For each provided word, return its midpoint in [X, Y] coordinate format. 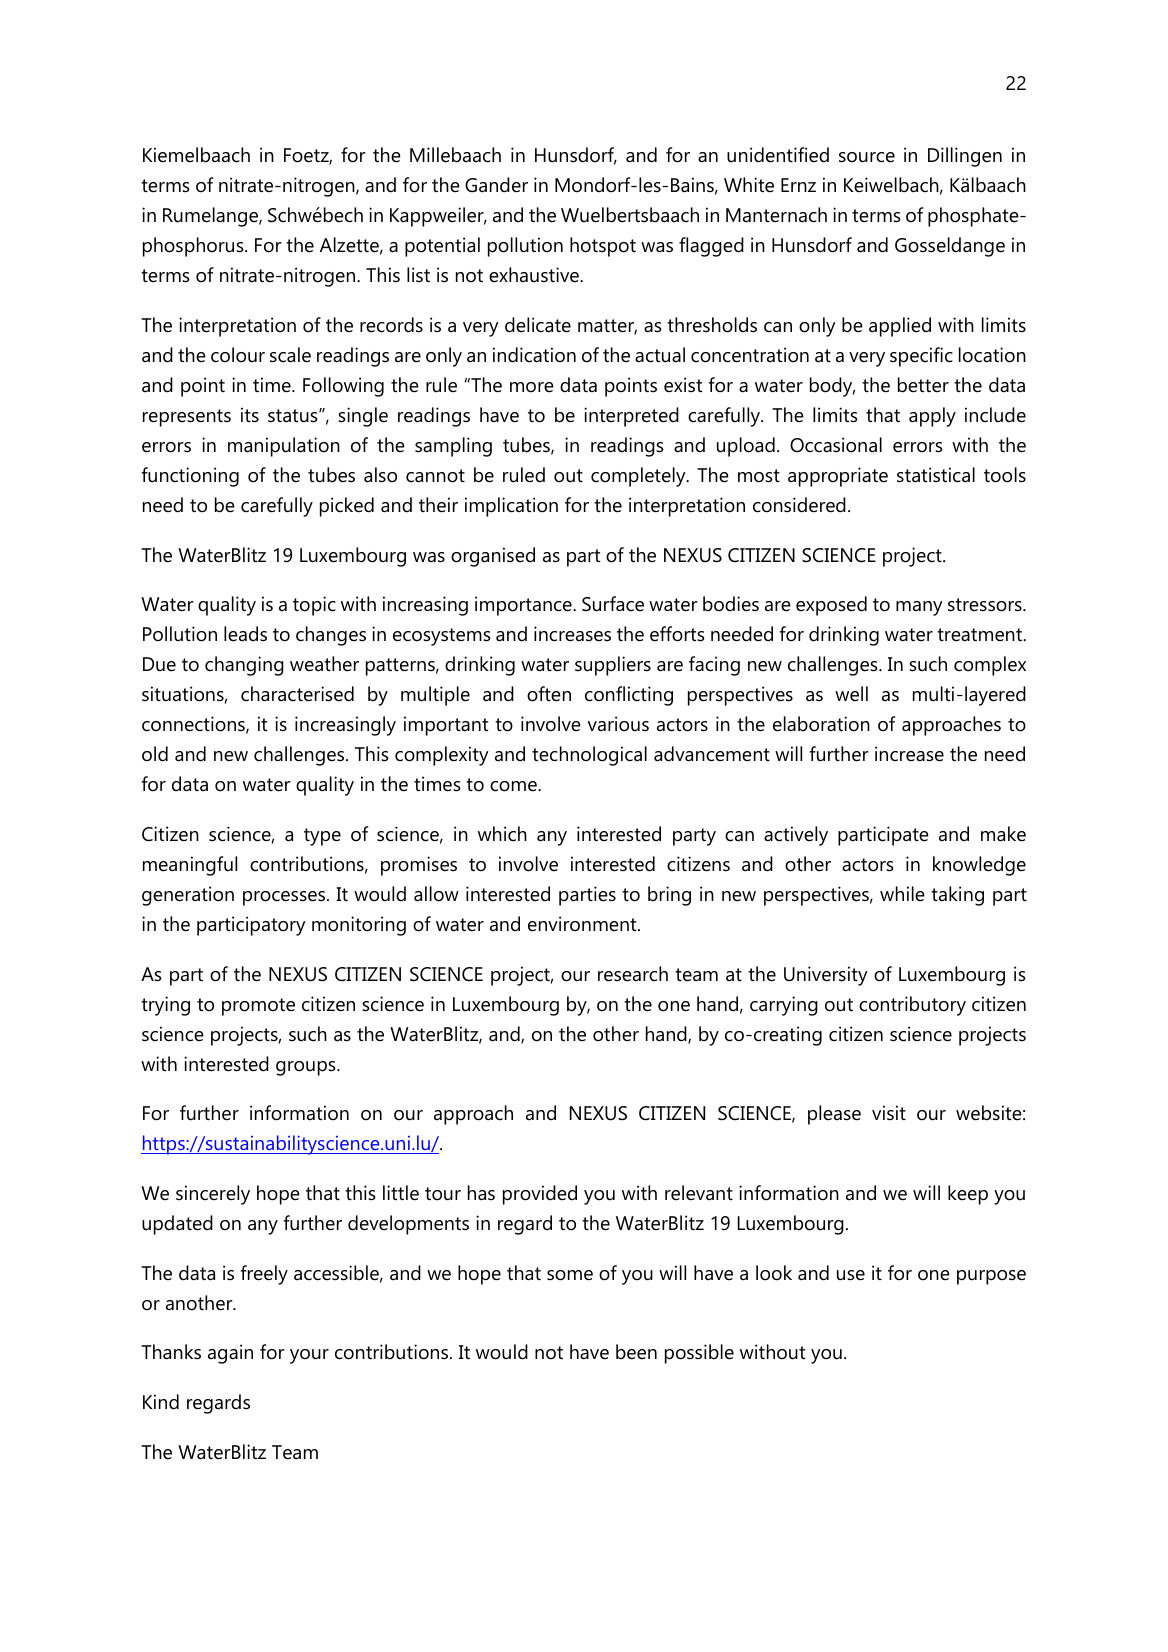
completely [639, 477]
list [418, 275]
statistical [936, 475]
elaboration [821, 724]
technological [589, 756]
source [867, 157]
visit [889, 1113]
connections [194, 725]
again [230, 1354]
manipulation [284, 447]
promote [258, 1007]
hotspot [603, 247]
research [633, 974]
